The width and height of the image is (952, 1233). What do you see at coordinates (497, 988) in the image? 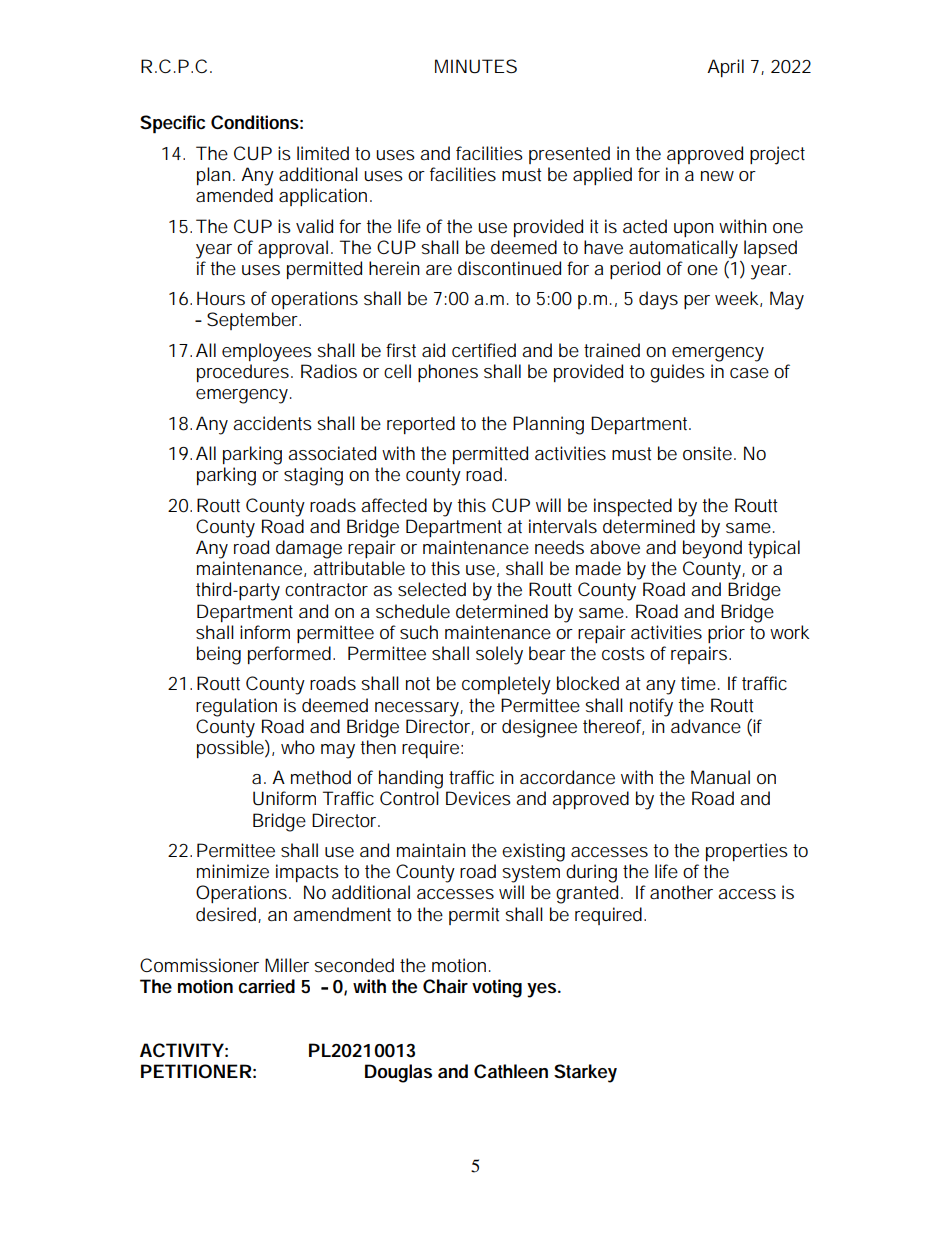
I see `voting` at bounding box center [497, 988].
